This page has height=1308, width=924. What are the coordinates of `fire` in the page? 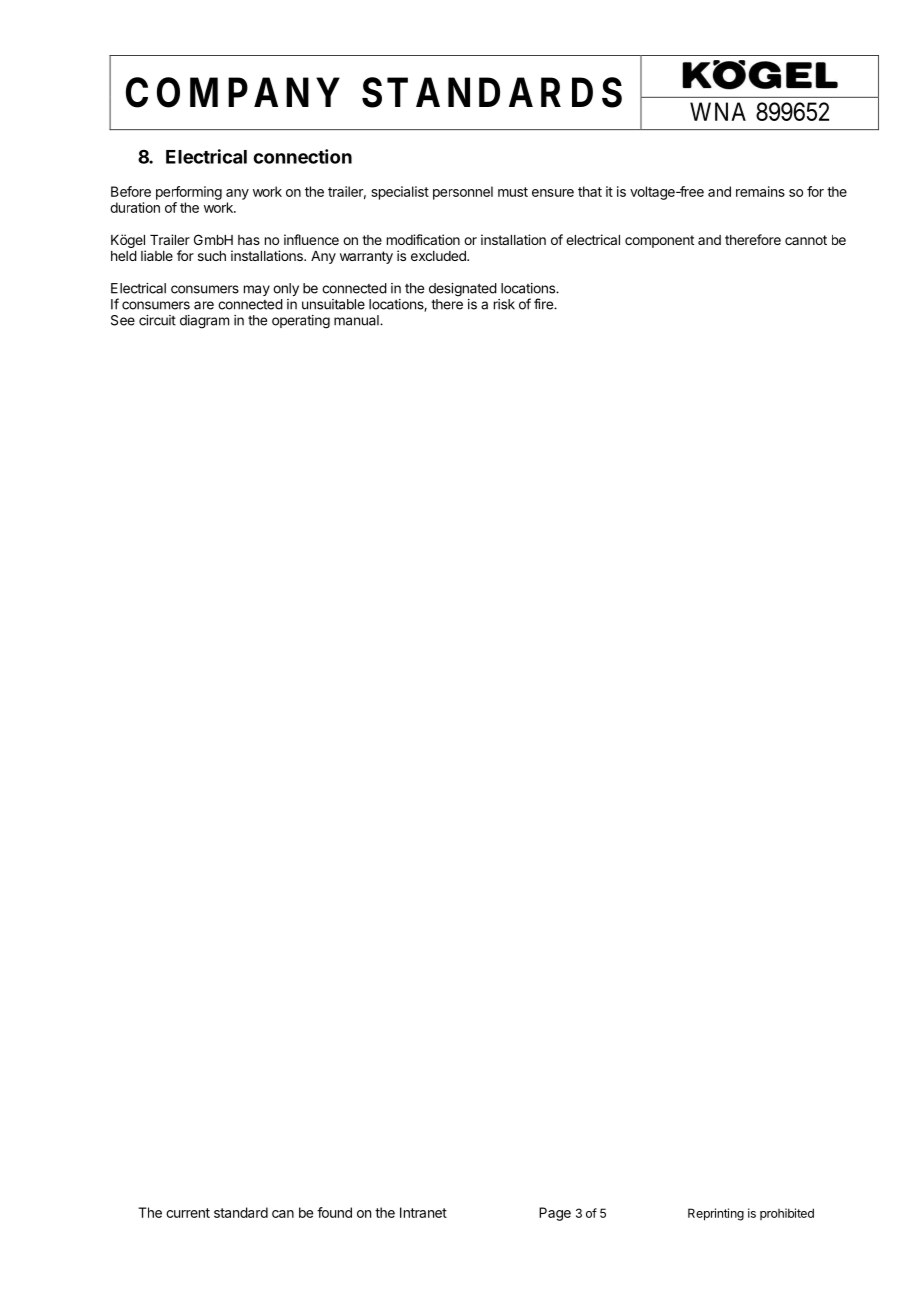 It's located at (544, 304).
